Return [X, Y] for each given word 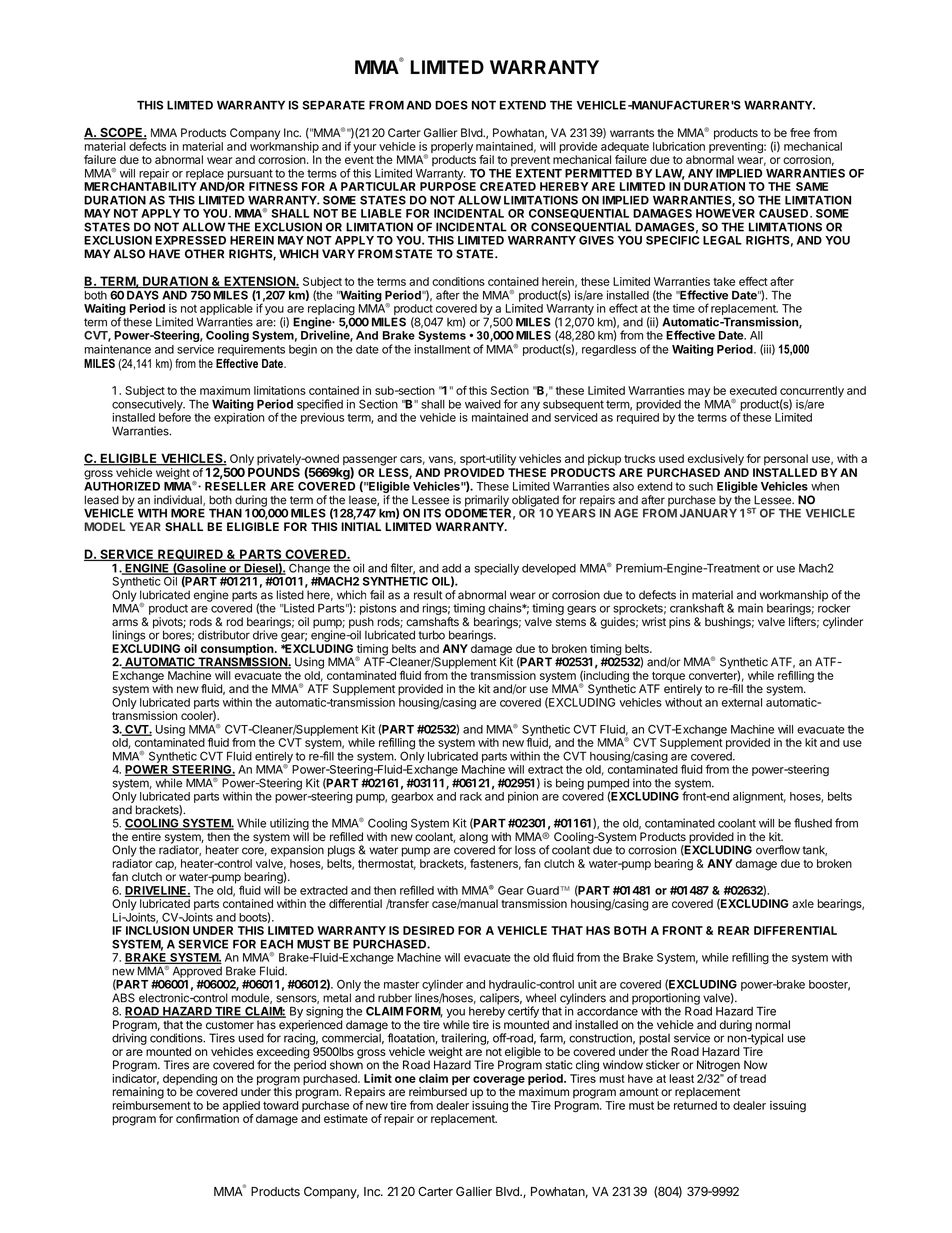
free [800, 132]
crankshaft [697, 608]
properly [452, 149]
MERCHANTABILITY [140, 186]
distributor [224, 635]
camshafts [432, 621]
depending [190, 1081]
